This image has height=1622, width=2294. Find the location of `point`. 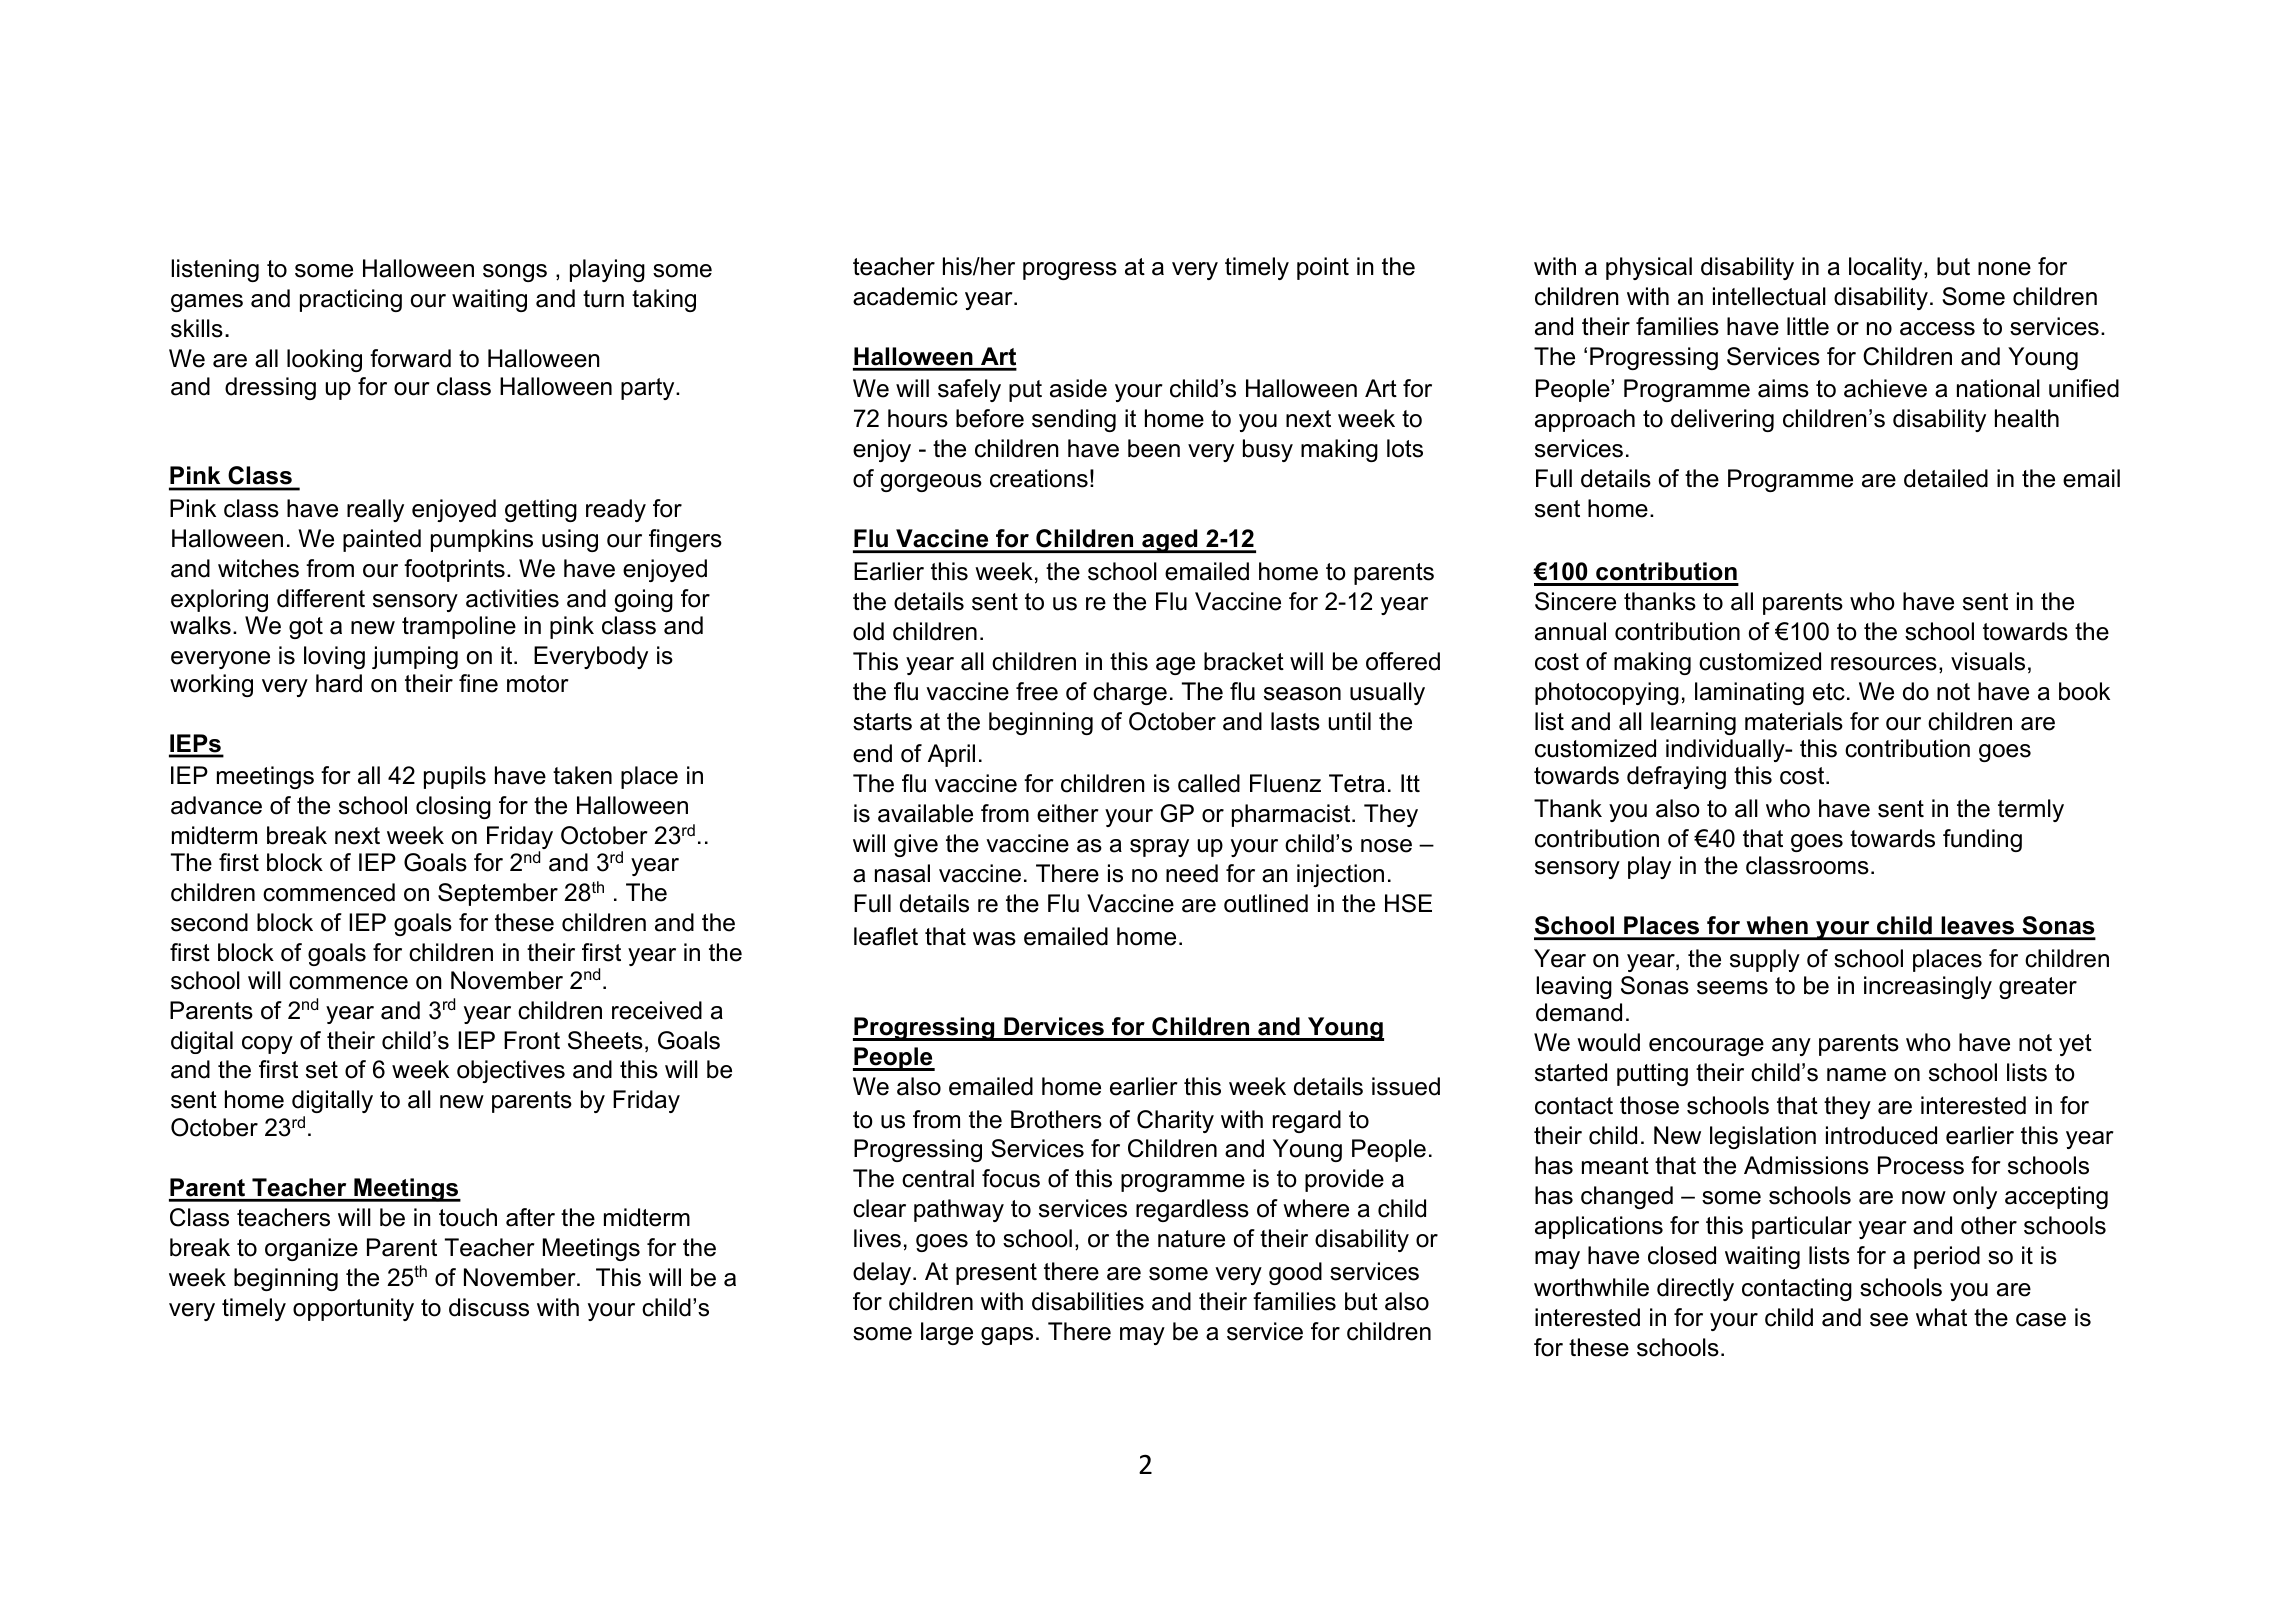

point is located at coordinates (1323, 268).
